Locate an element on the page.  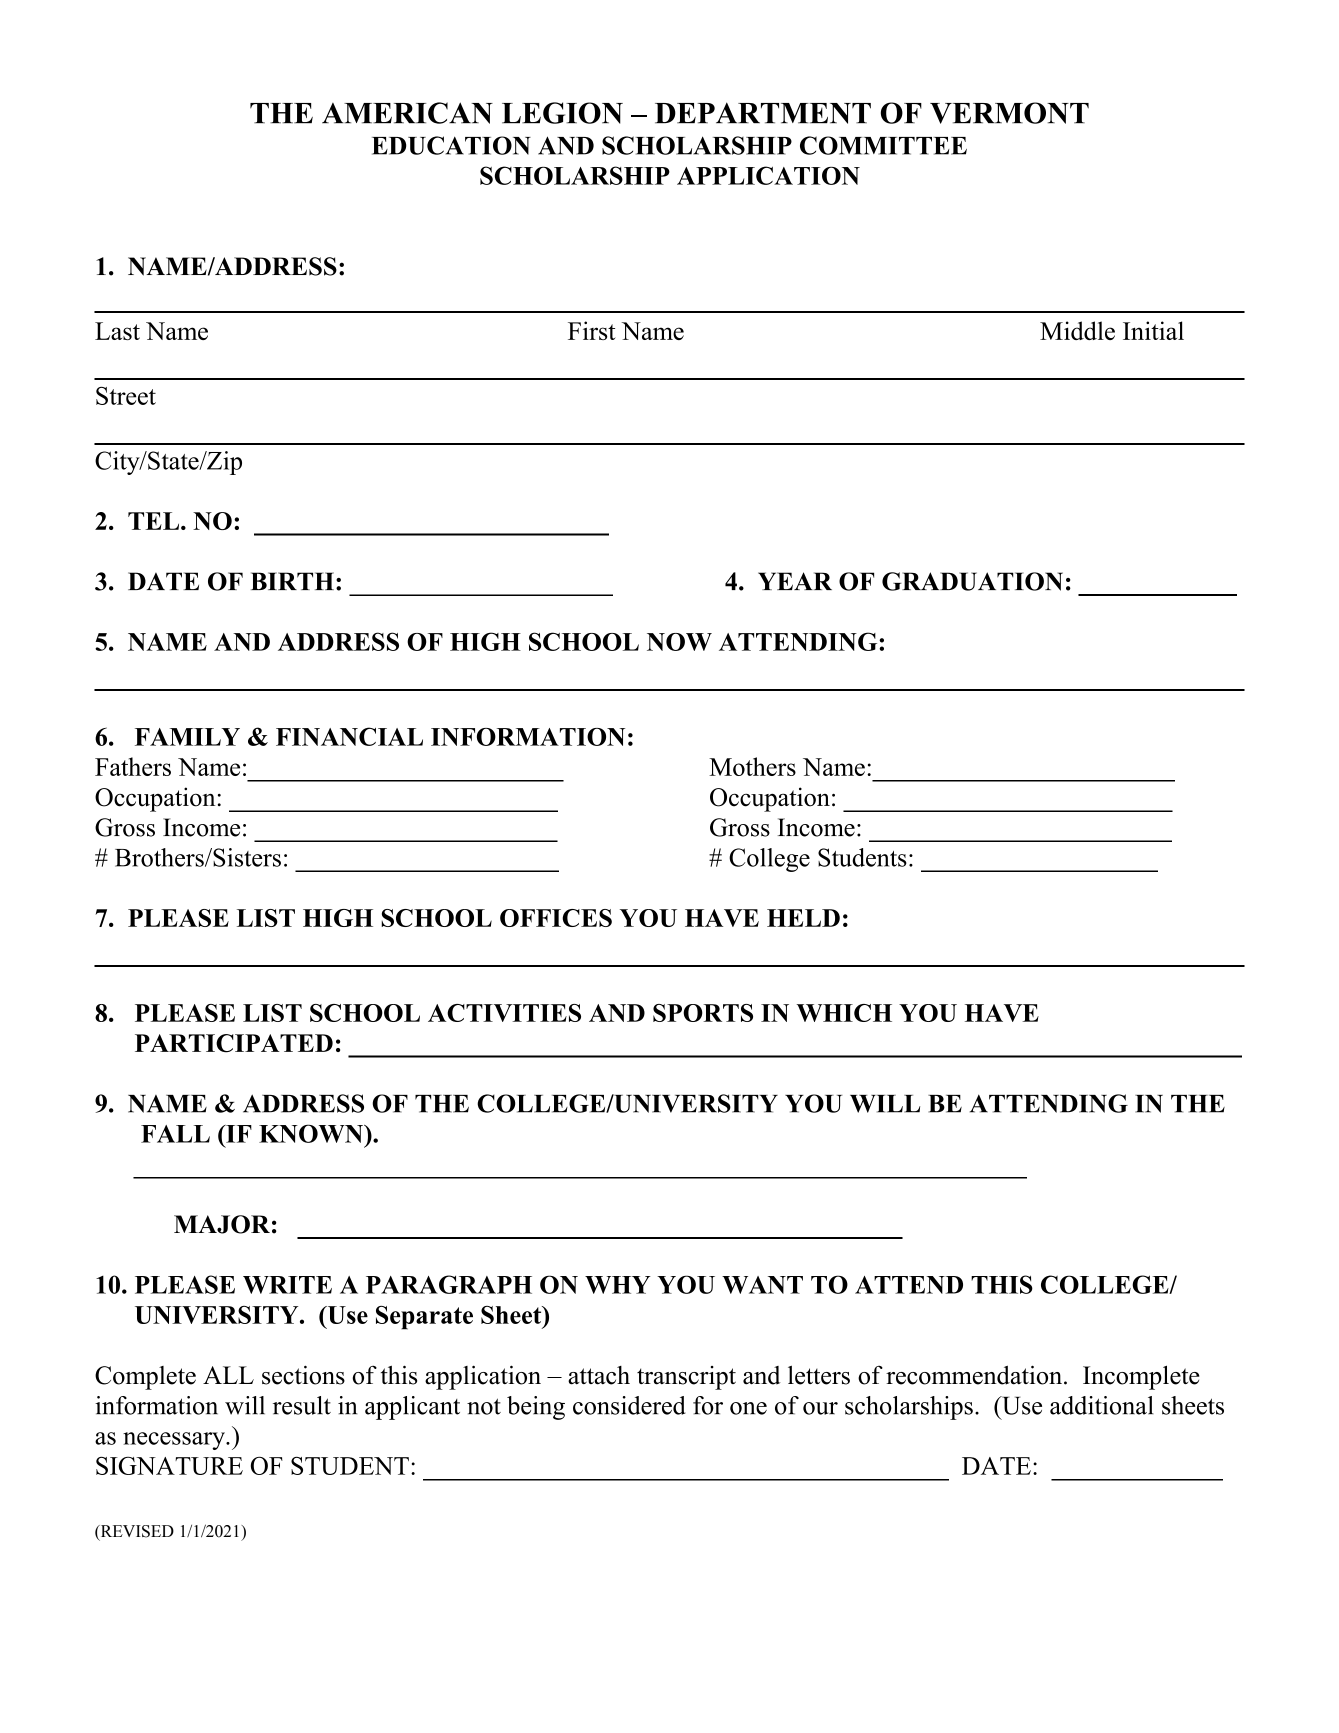
YEAR is located at coordinates (795, 581).
